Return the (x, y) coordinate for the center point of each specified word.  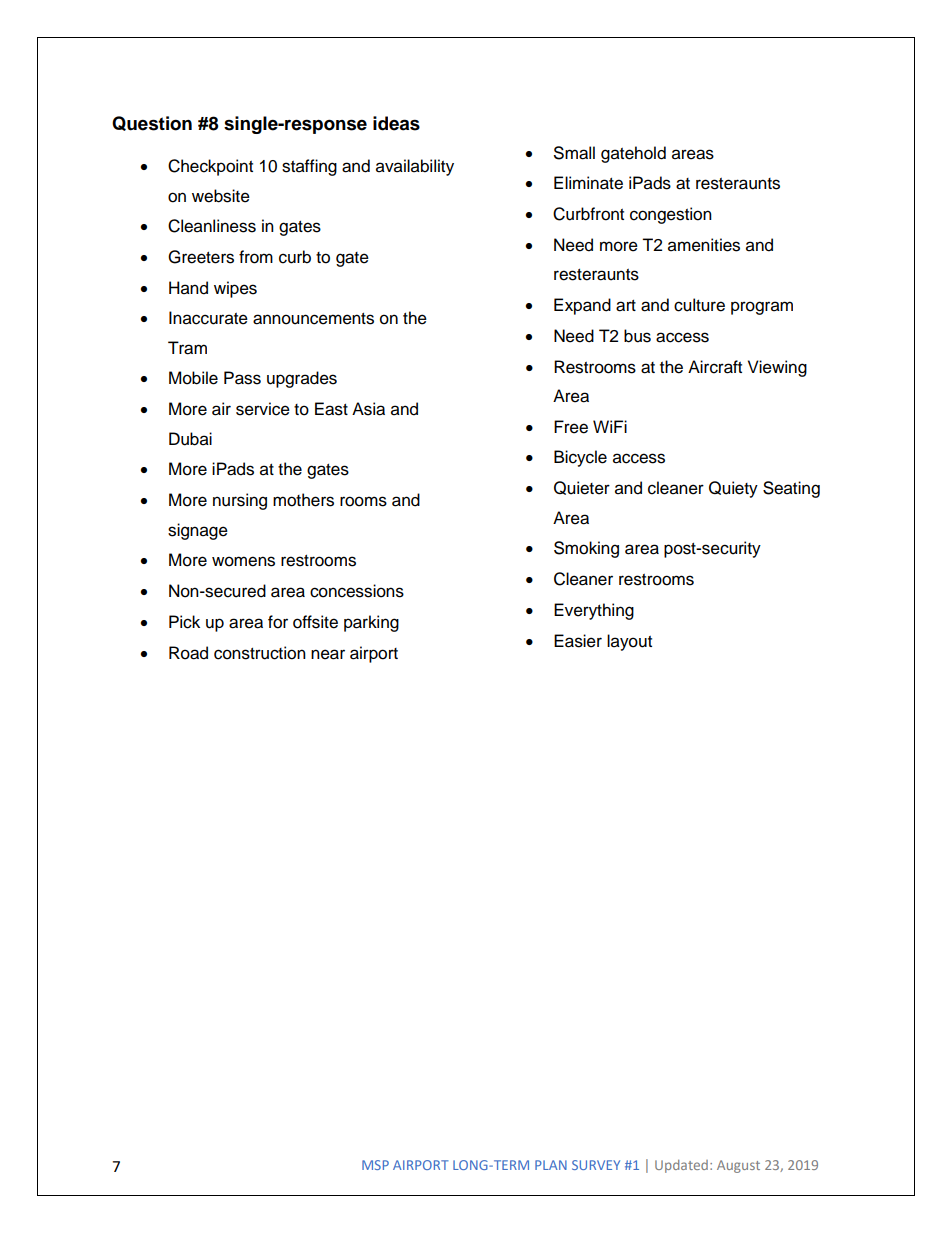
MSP (375, 1165)
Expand (582, 306)
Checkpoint (210, 167)
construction (260, 653)
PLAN (551, 1165)
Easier (578, 641)
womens (243, 561)
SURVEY (596, 1165)
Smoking (586, 549)
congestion (671, 215)
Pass (242, 378)
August (738, 1166)
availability (415, 167)
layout (629, 642)
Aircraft (715, 367)
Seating (791, 489)
